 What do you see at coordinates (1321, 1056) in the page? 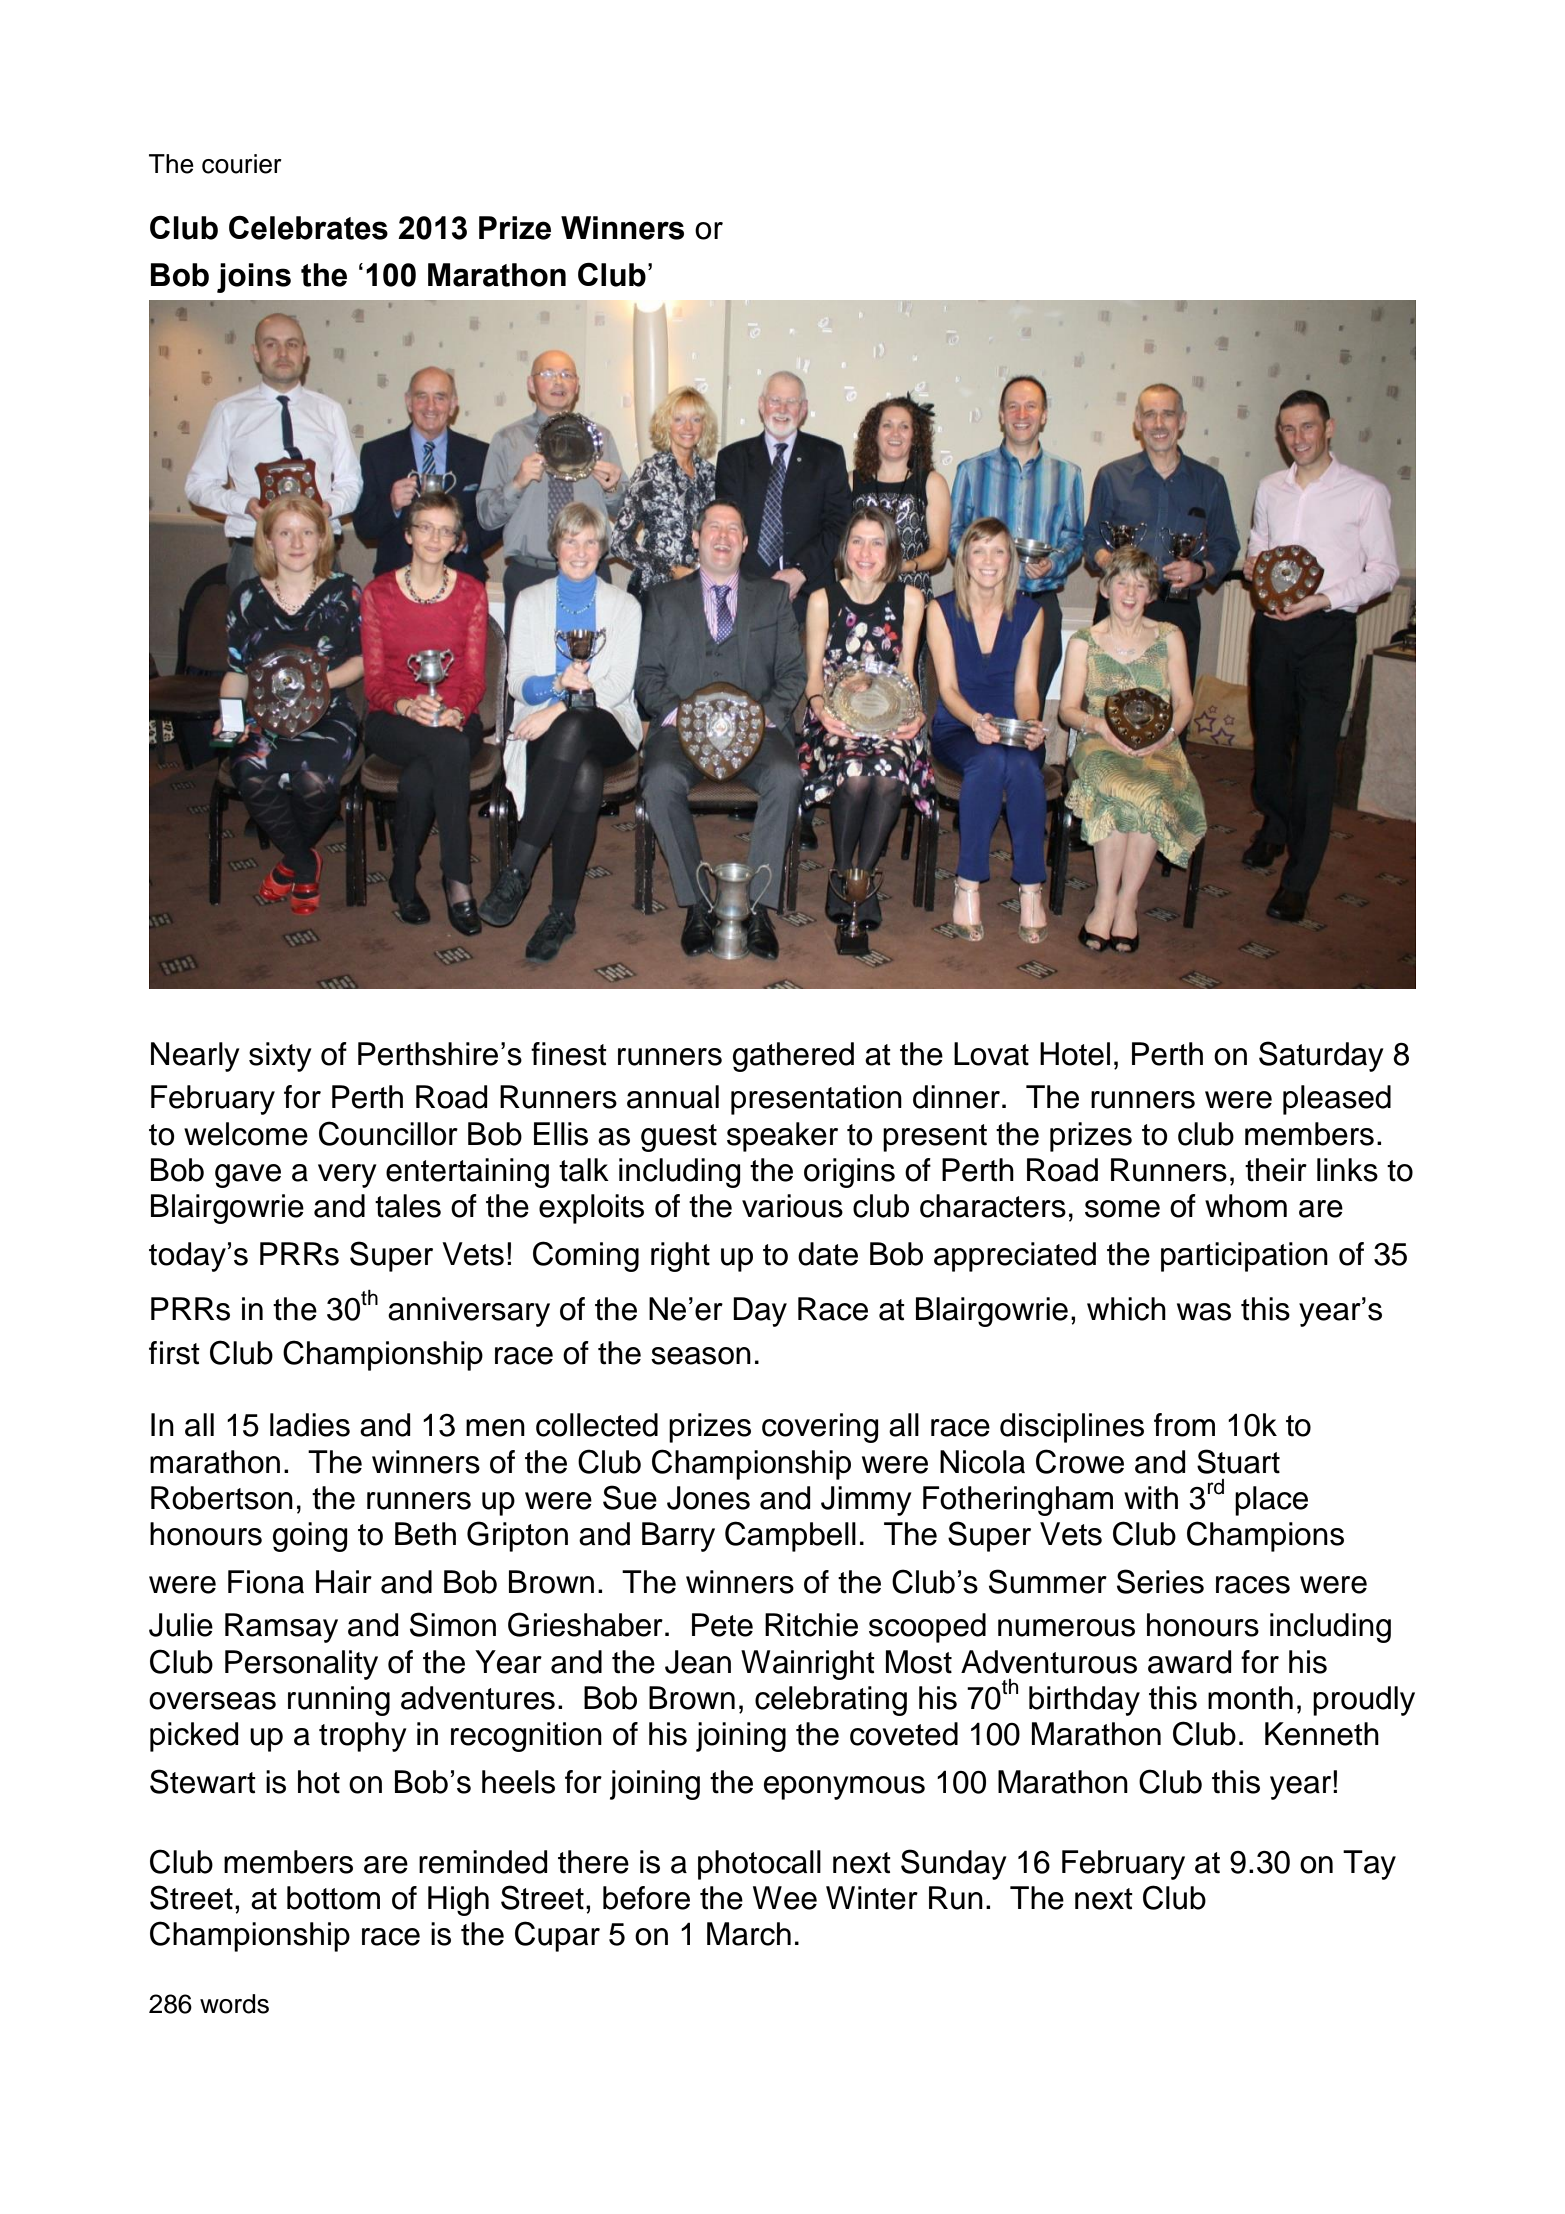
I see `Saturday` at bounding box center [1321, 1056].
